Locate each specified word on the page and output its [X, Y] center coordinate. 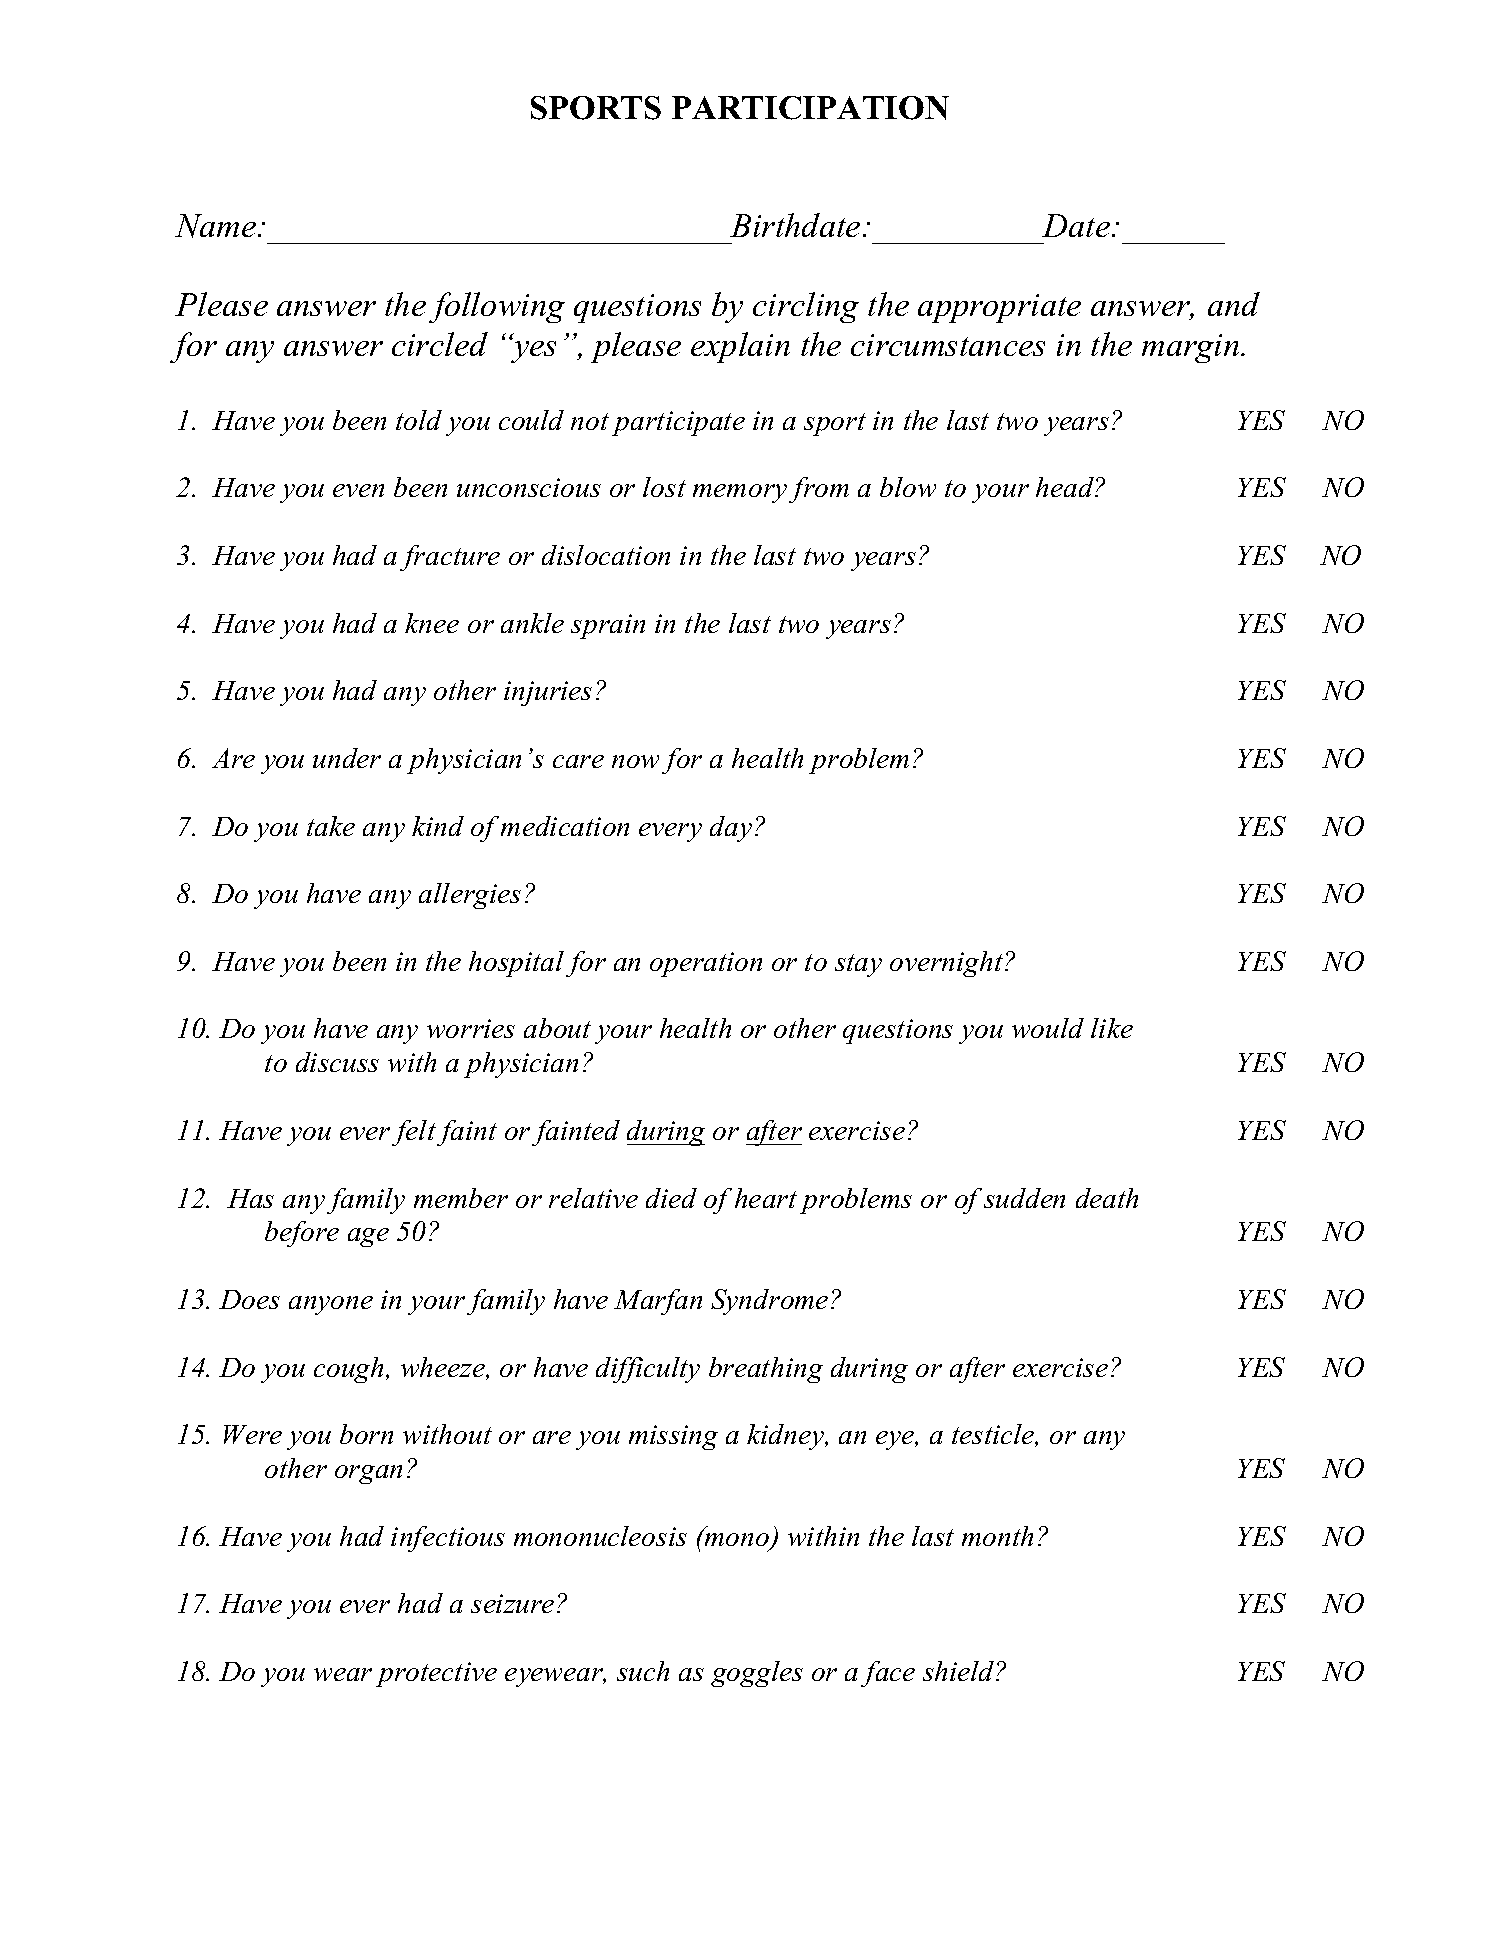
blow [908, 487]
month [997, 1536]
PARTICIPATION [810, 108]
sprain [608, 626]
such [643, 1671]
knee [432, 623]
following [497, 307]
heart [766, 1198]
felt [414, 1133]
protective [436, 1674]
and [1234, 304]
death [1107, 1198]
